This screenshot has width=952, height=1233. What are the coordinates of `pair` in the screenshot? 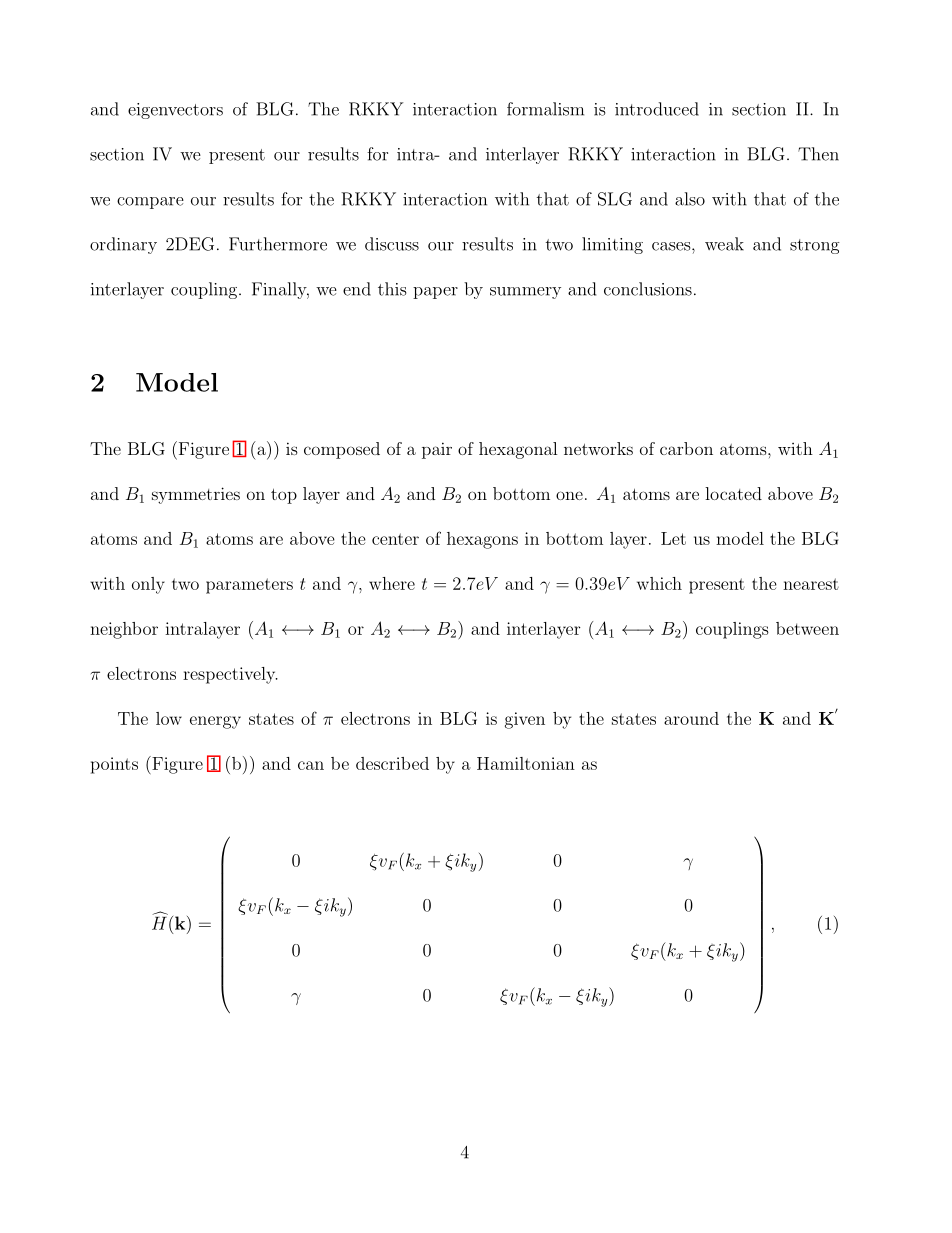 It's located at (437, 450).
